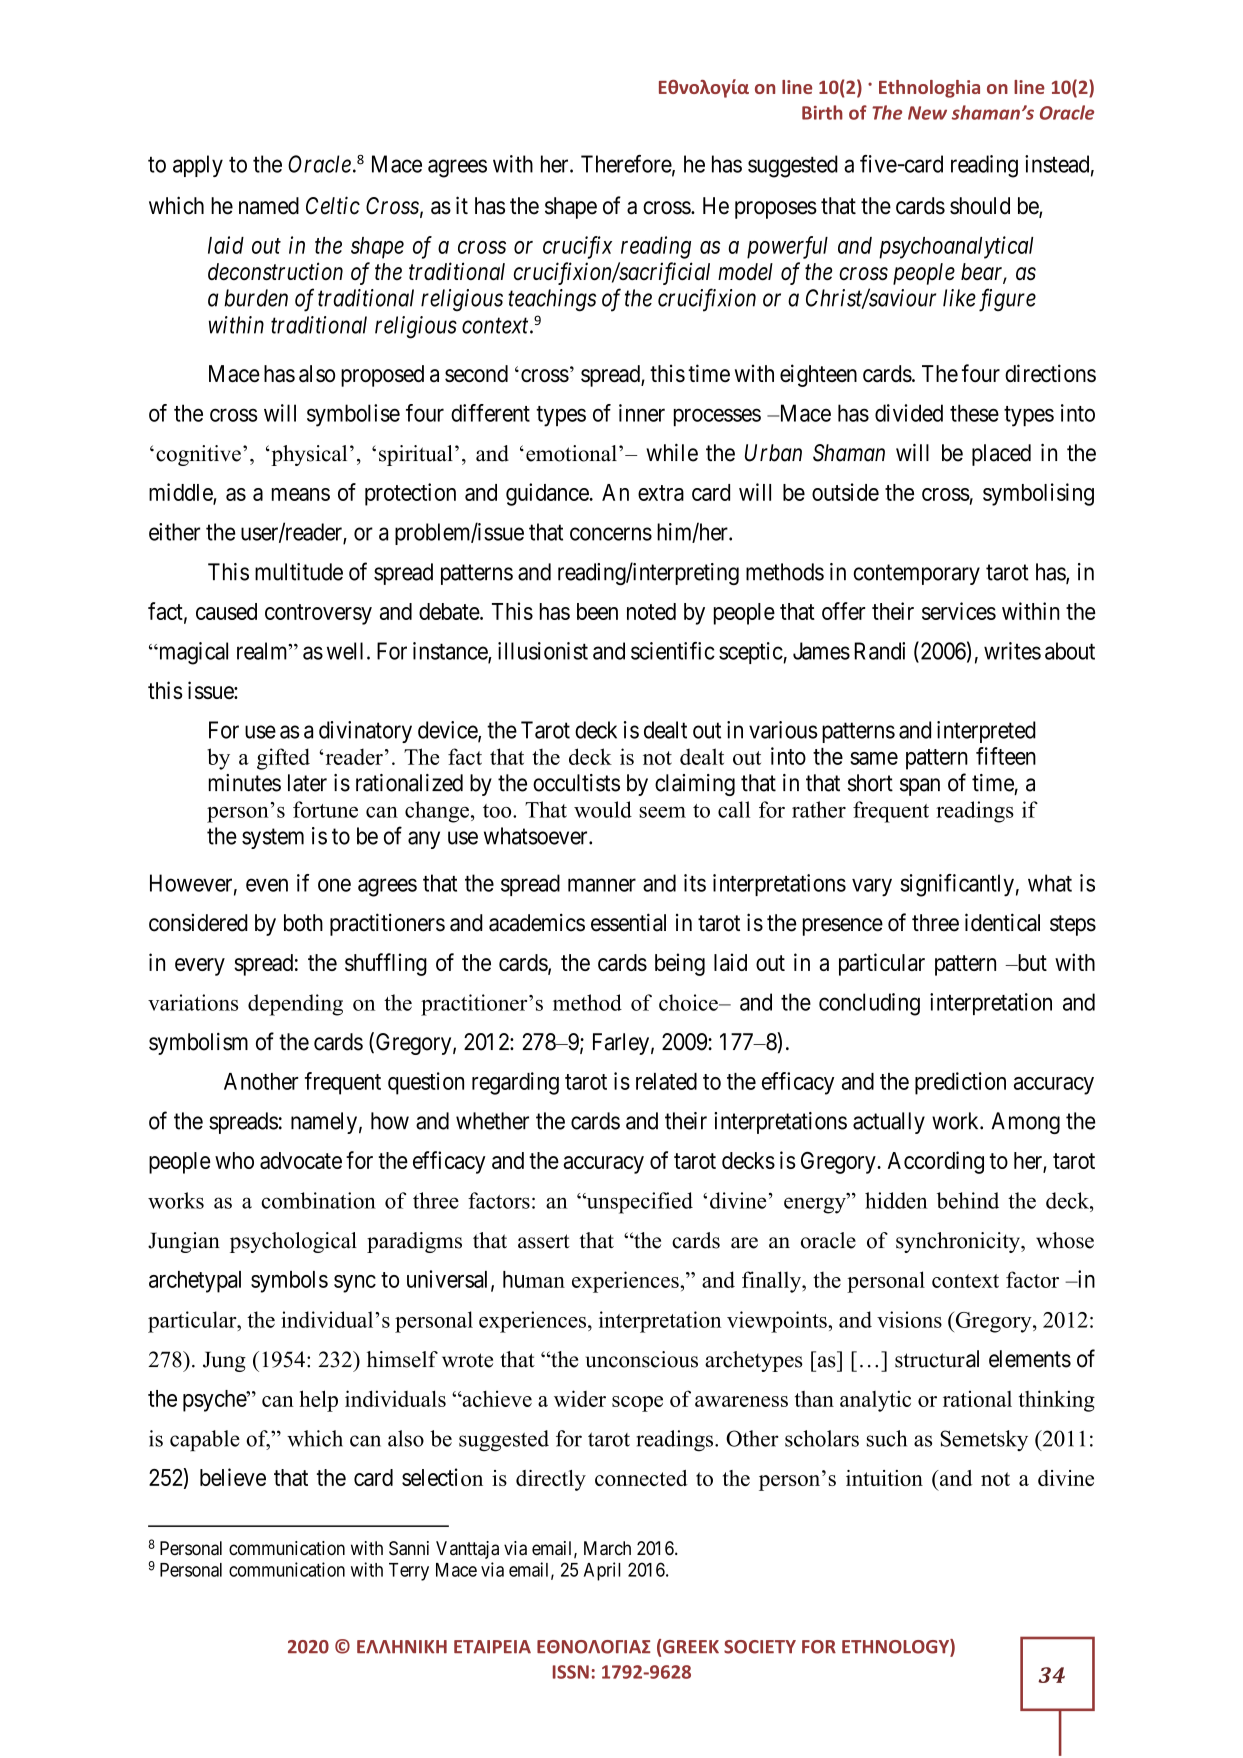 This image has height=1758, width=1243. I want to click on proposes, so click(776, 210).
